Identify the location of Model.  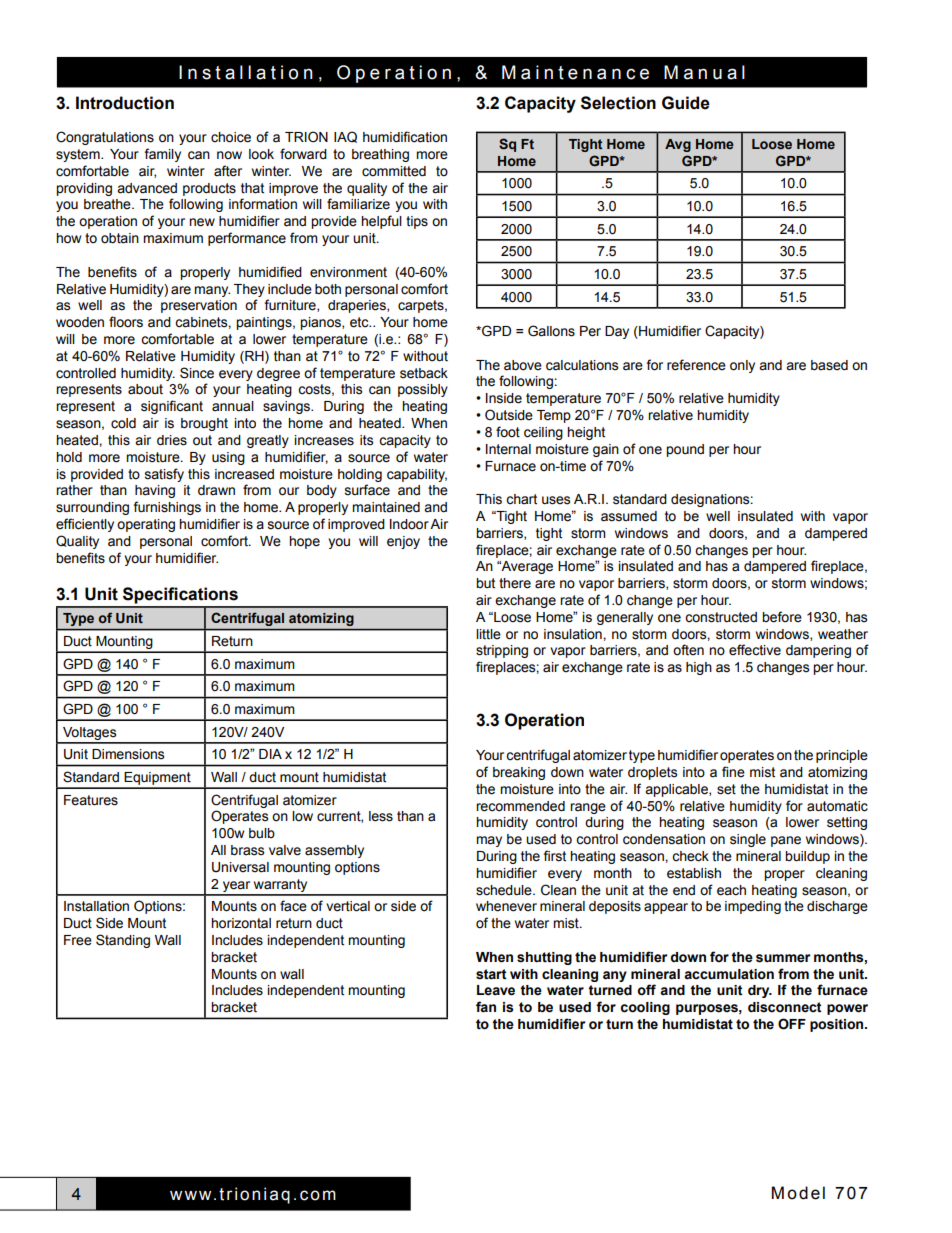
(798, 1193).
